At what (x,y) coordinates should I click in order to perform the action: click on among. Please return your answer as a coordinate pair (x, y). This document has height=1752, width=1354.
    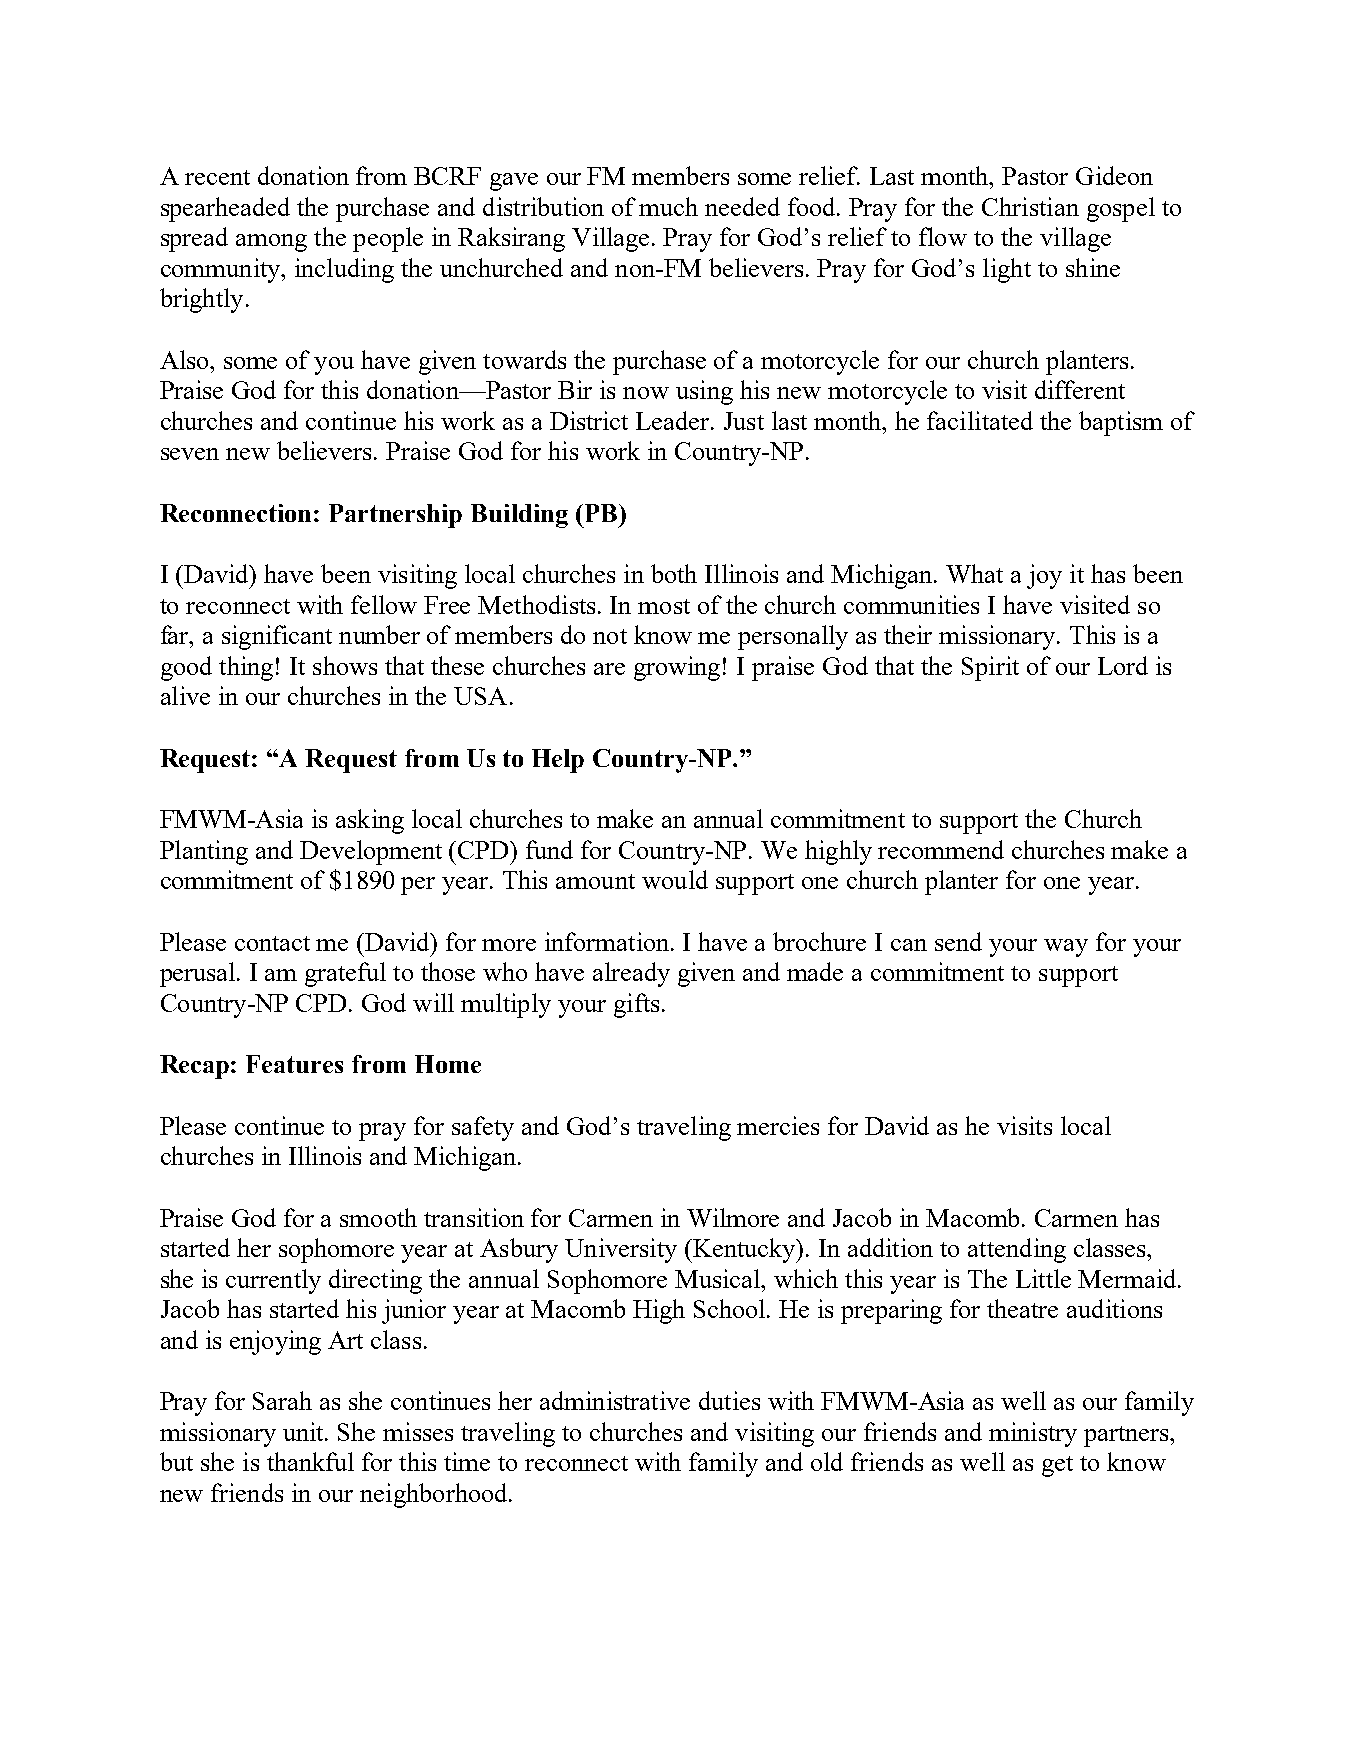
    Looking at the image, I should click on (271, 243).
